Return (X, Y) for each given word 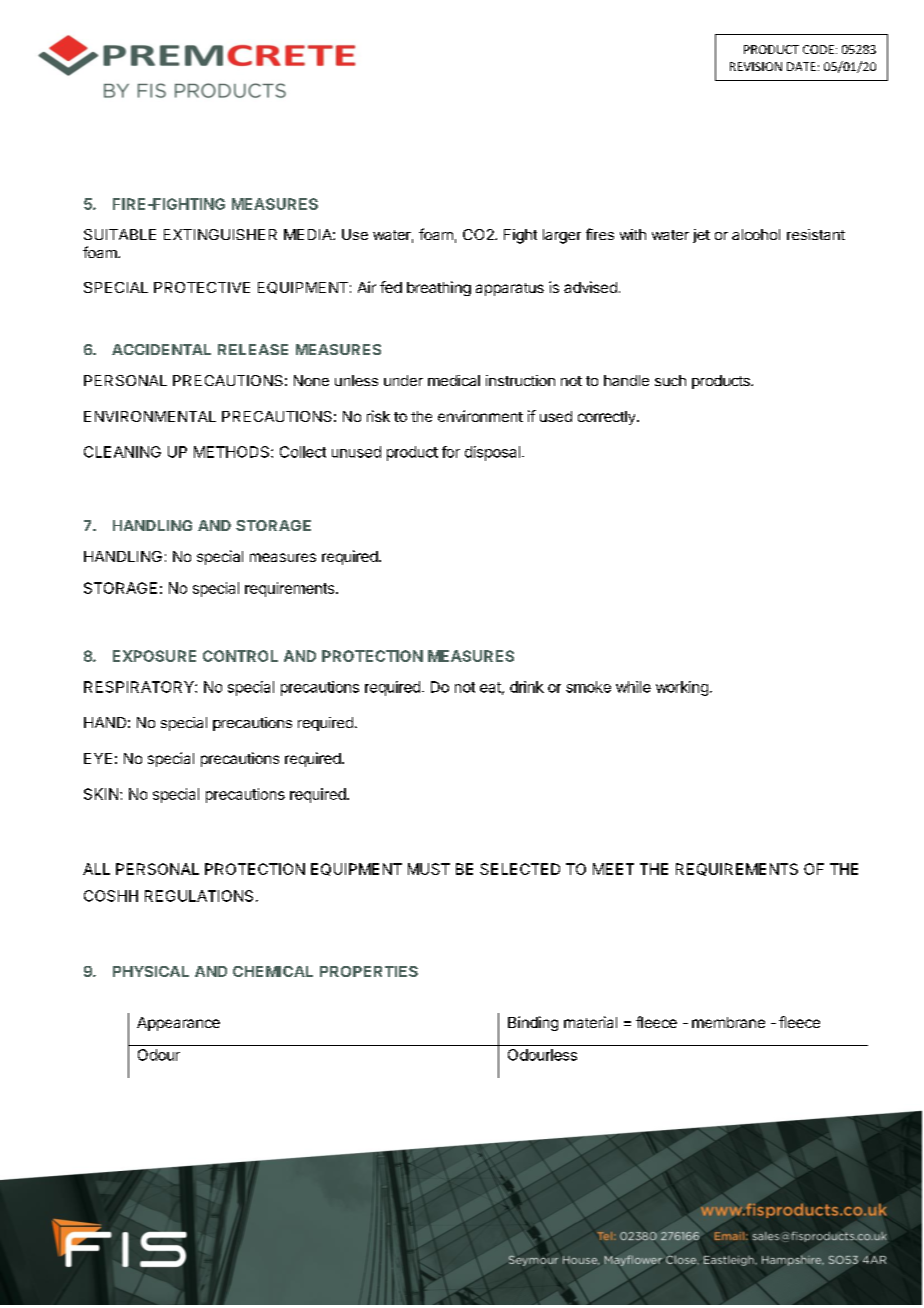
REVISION (756, 66)
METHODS (233, 452)
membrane (728, 1022)
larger (562, 236)
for (451, 452)
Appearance (178, 1024)
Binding (533, 1023)
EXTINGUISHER (220, 234)
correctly (606, 418)
